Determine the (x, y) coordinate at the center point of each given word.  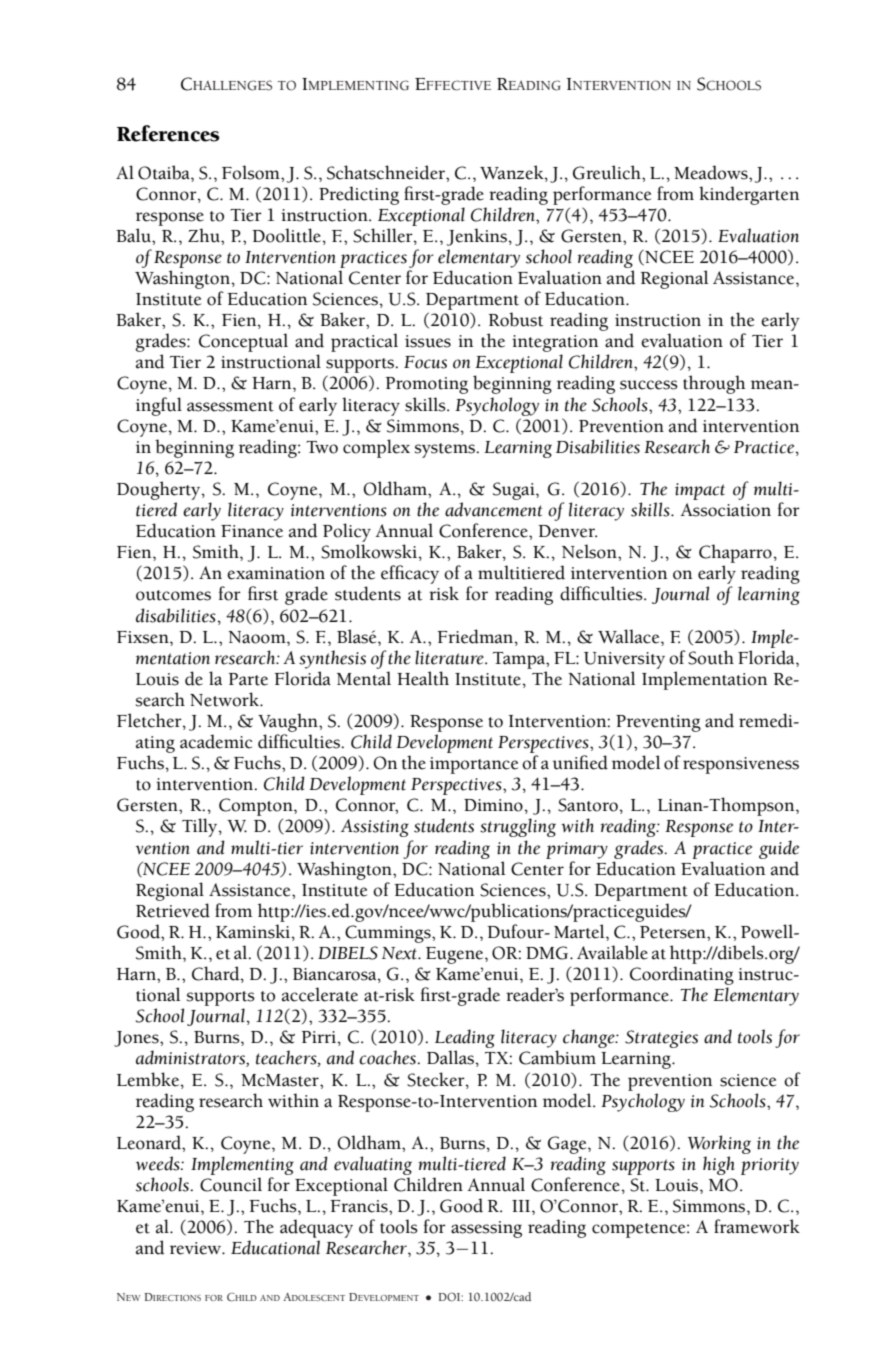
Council (231, 1184)
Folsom (252, 172)
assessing (486, 1229)
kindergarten (749, 195)
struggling (518, 827)
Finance (252, 531)
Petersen (674, 932)
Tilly (201, 827)
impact (700, 491)
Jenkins (478, 237)
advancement (493, 509)
